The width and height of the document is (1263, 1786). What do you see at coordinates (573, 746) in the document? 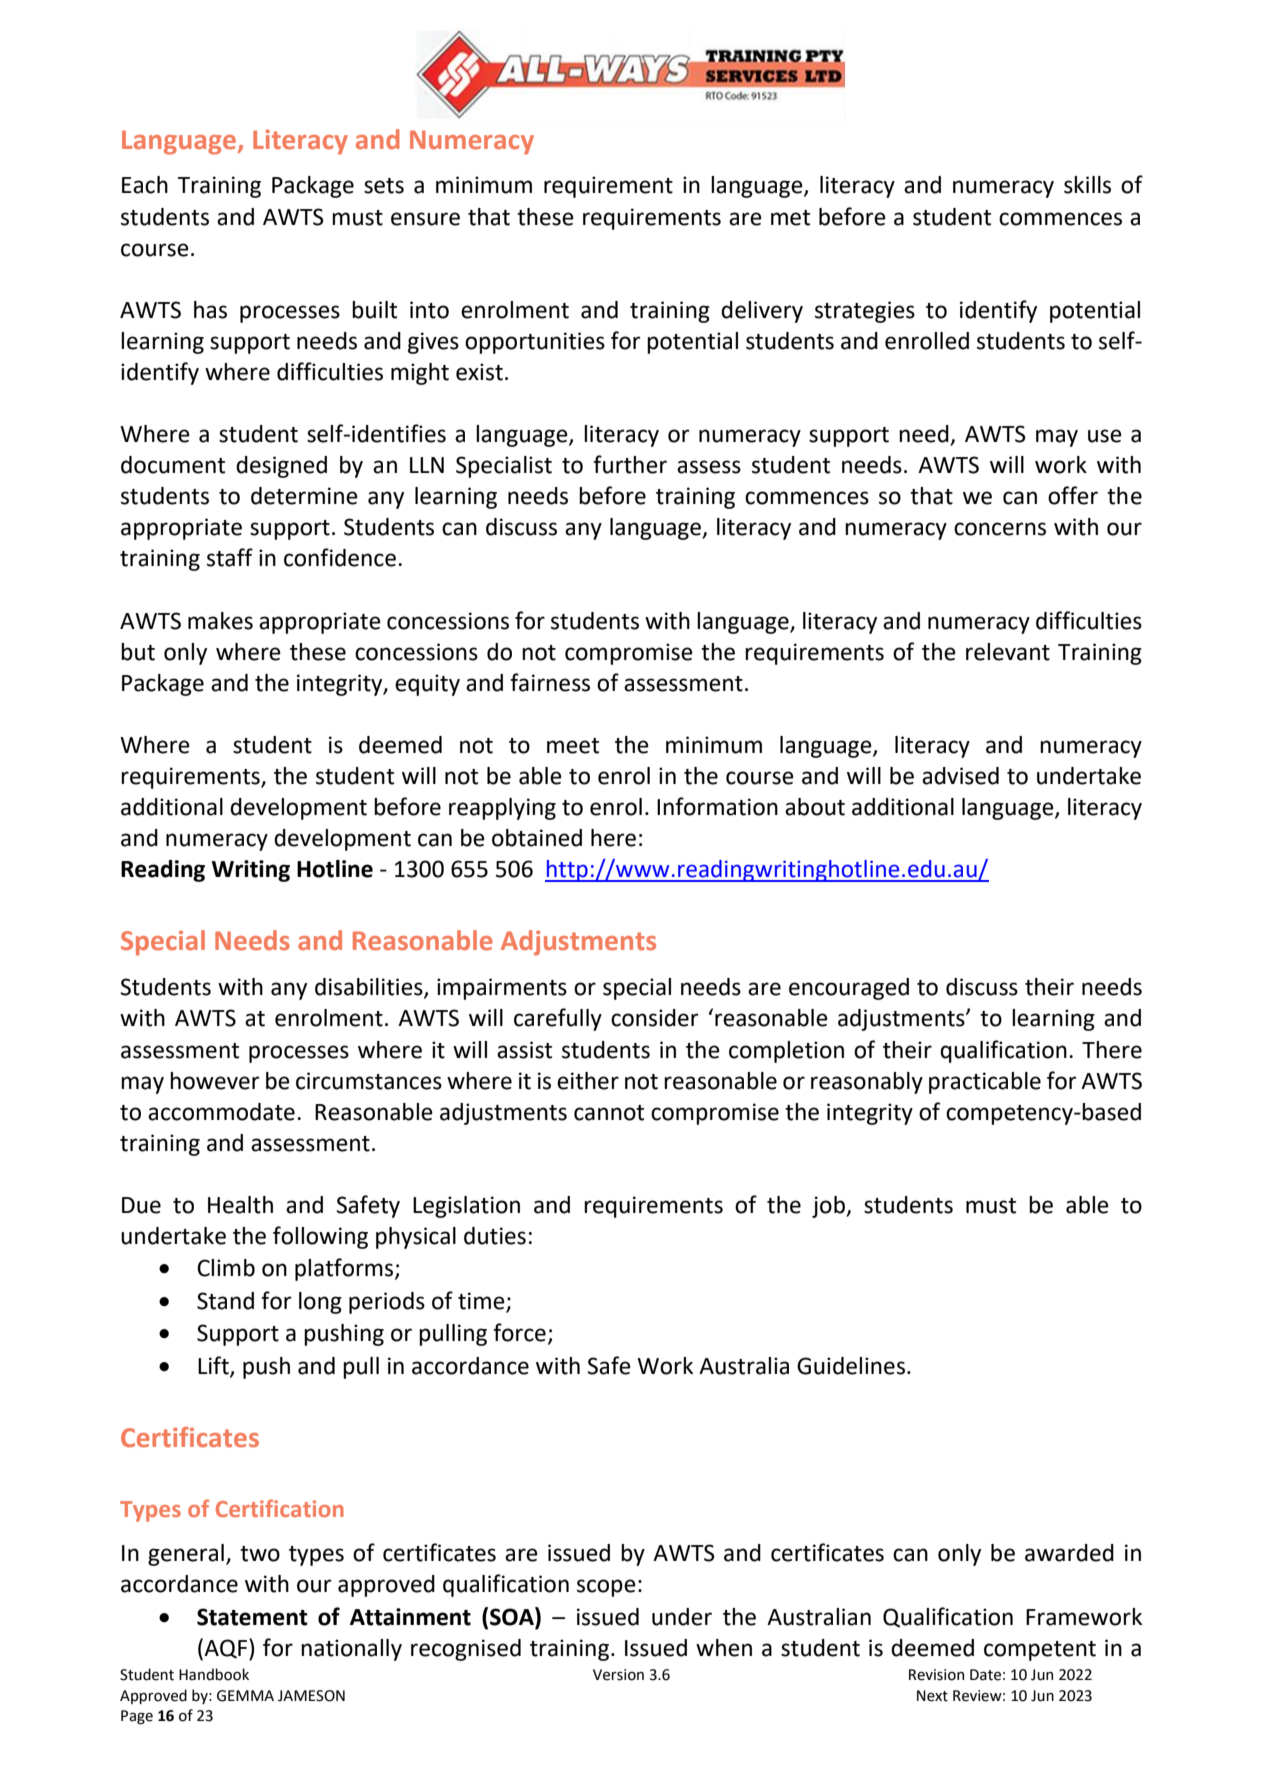
I see `meet` at bounding box center [573, 746].
